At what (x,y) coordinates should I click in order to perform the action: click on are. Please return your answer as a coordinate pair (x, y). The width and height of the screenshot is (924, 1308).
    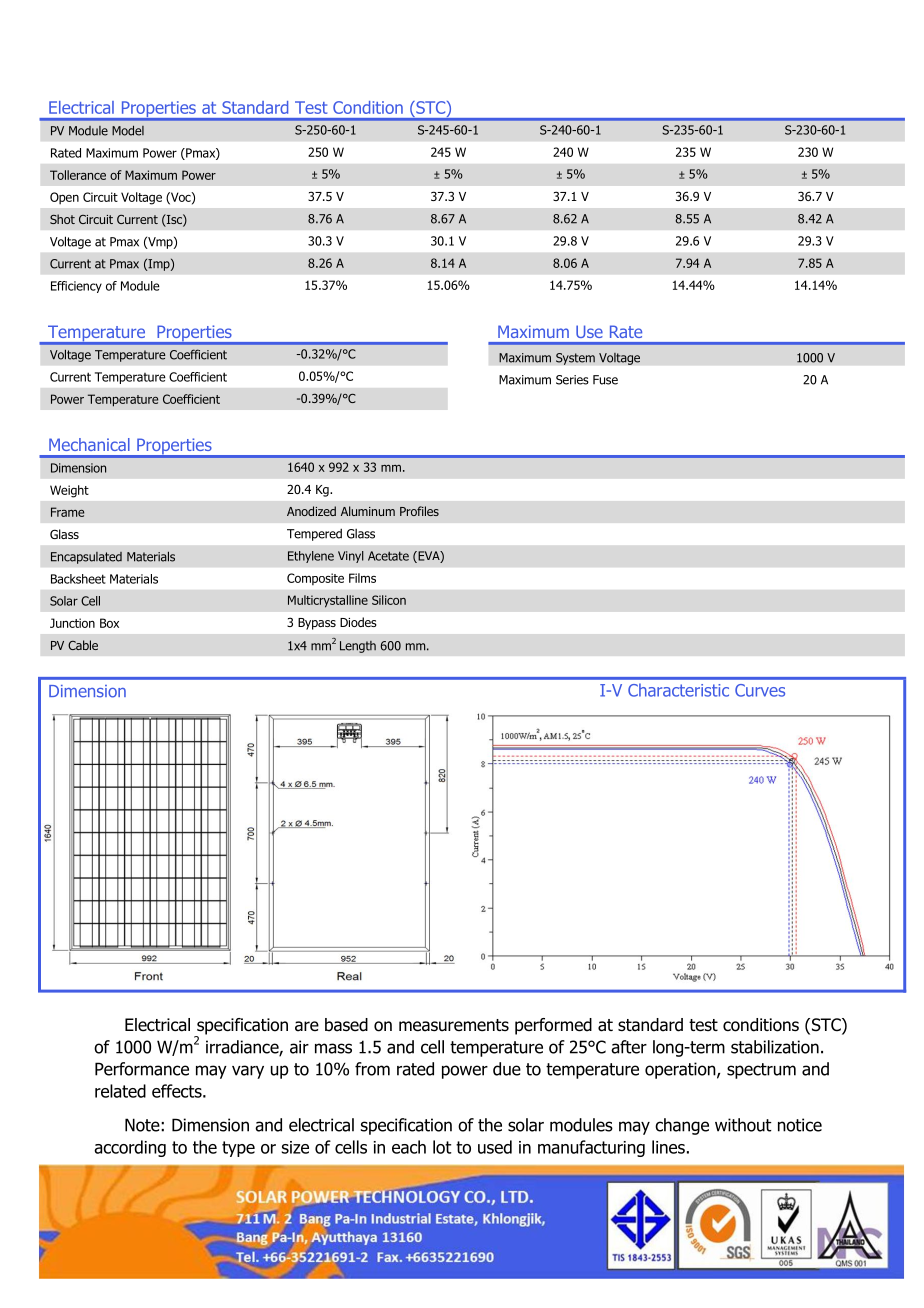
    Looking at the image, I should click on (307, 1026).
